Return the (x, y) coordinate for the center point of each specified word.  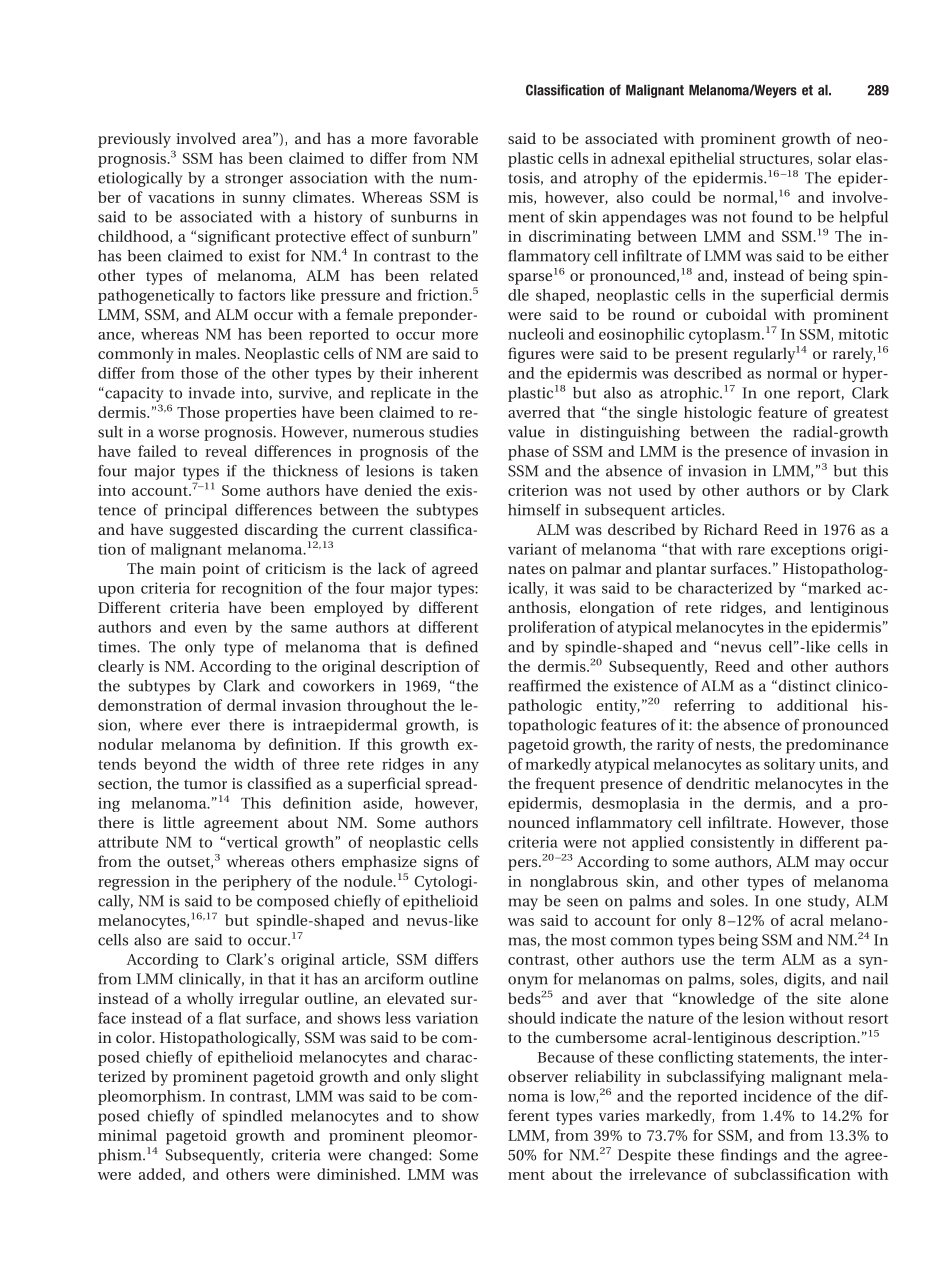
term (758, 960)
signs (441, 863)
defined (452, 647)
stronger (254, 180)
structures (775, 160)
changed (399, 1156)
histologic (718, 414)
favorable (446, 138)
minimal (127, 1135)
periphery (257, 883)
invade (212, 393)
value (526, 432)
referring (704, 707)
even (211, 629)
